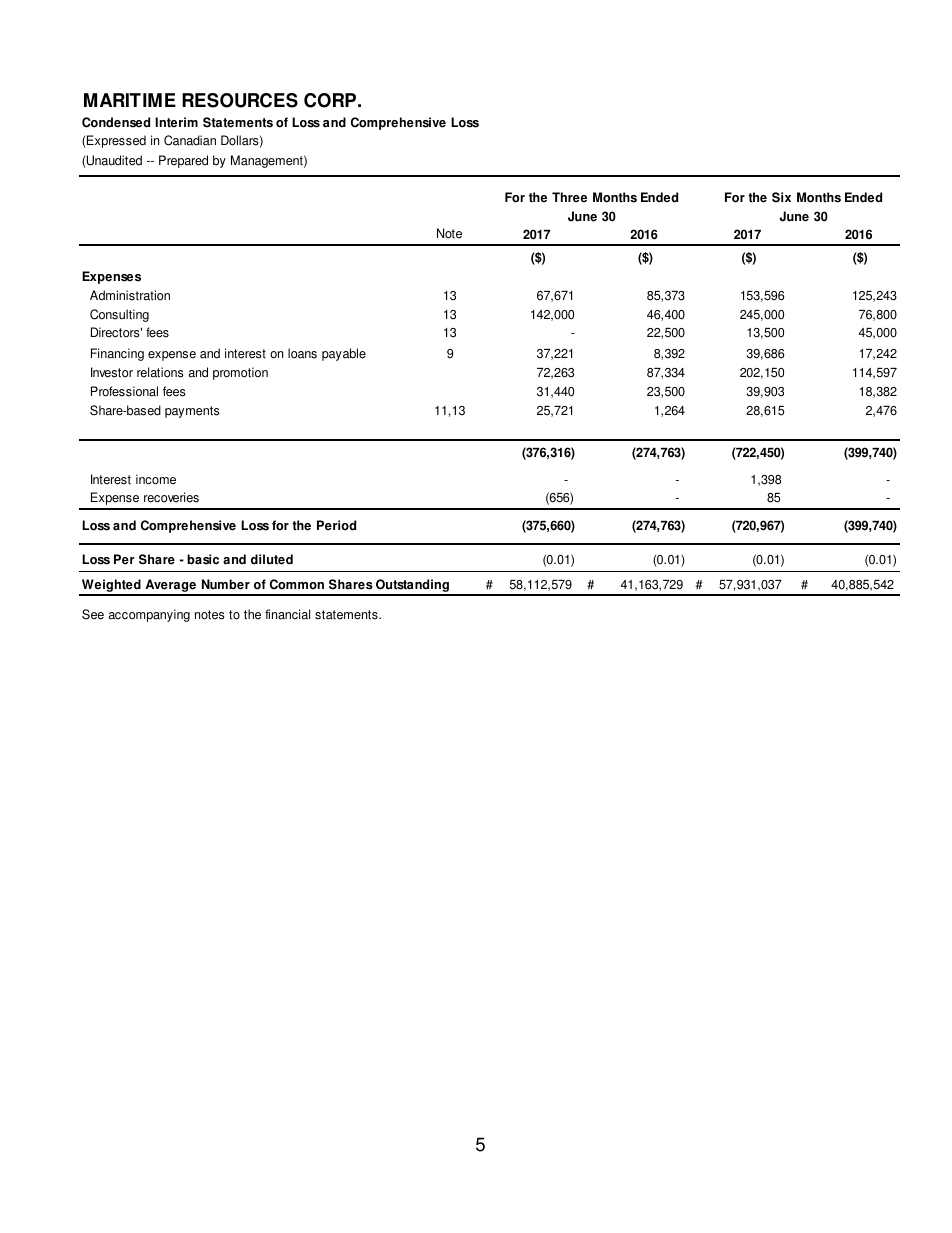 Image resolution: width=952 pixels, height=1233 pixels. What do you see at coordinates (302, 353) in the image?
I see `loans` at bounding box center [302, 353].
